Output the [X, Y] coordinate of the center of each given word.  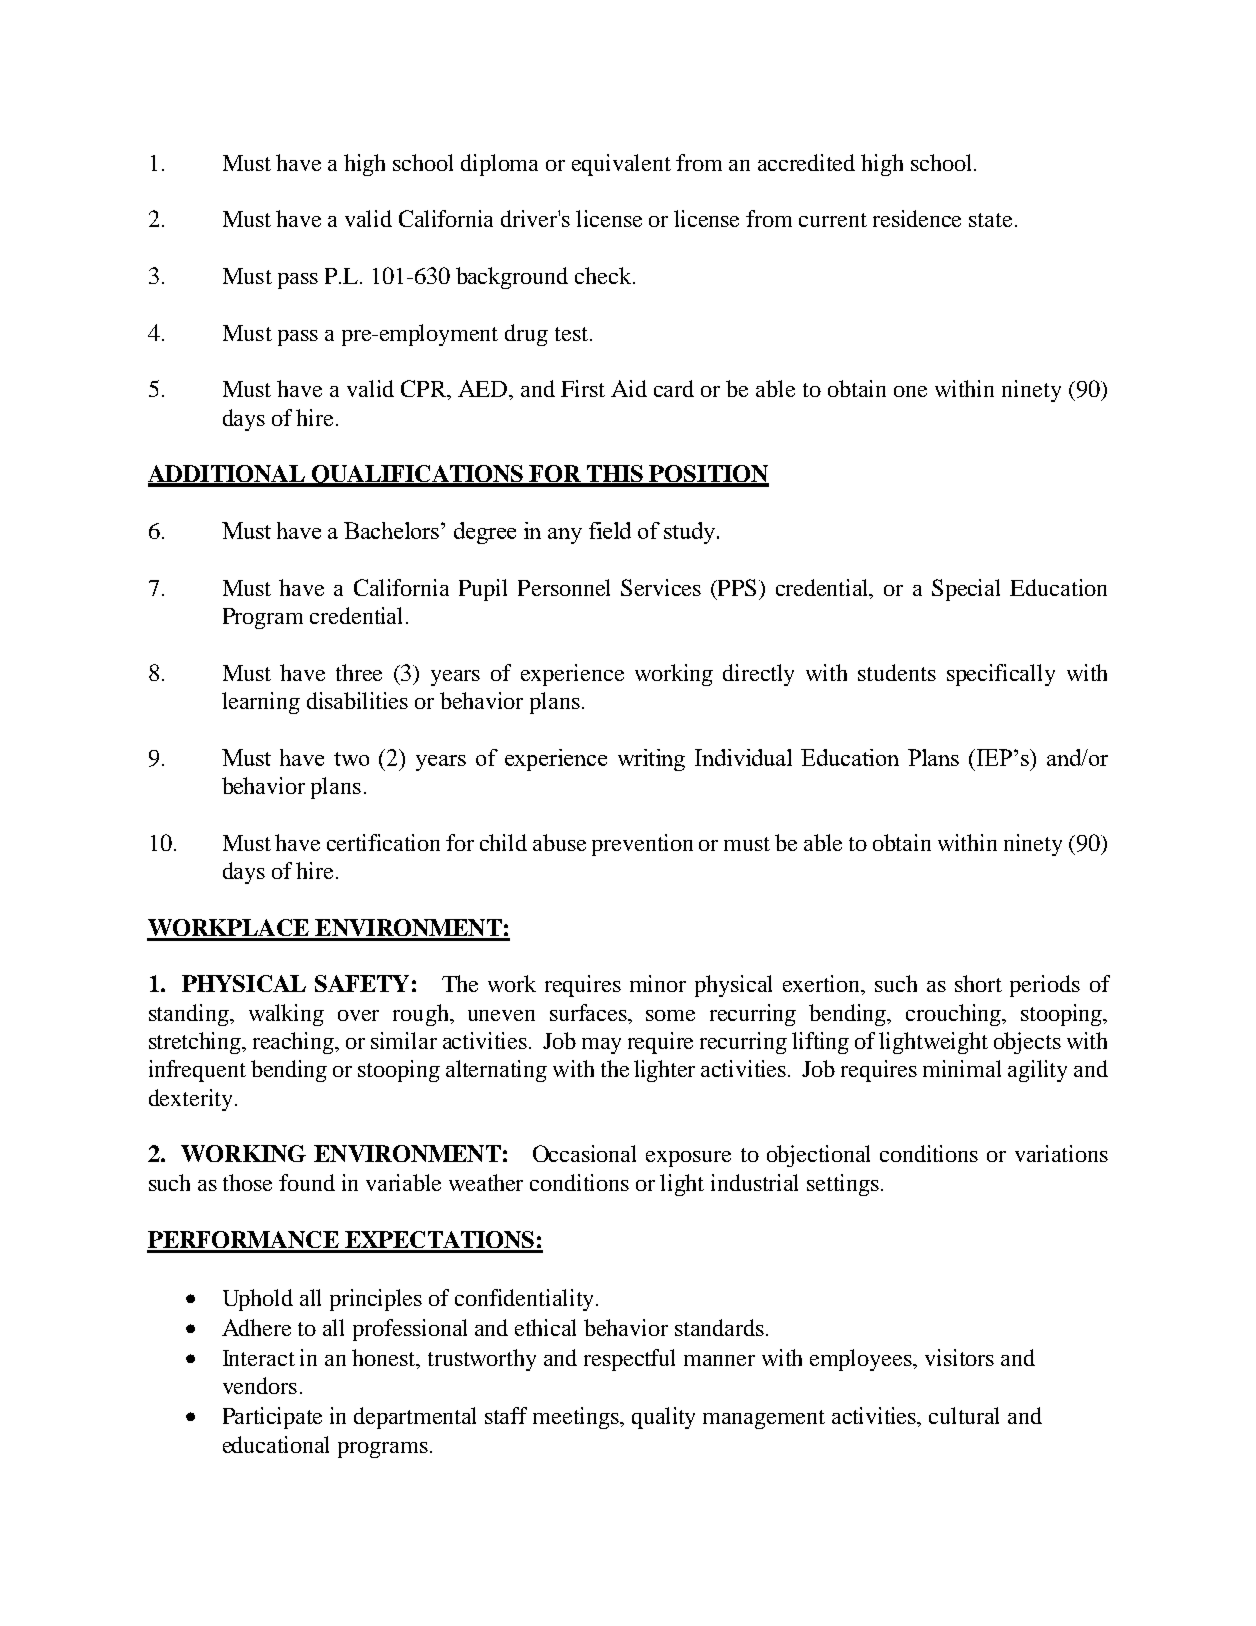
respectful [629, 1360]
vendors [260, 1385]
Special [966, 590]
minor [658, 983]
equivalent [621, 165]
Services [661, 587]
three [359, 672]
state [990, 220]
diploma [499, 165]
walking [286, 1015]
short [978, 983]
